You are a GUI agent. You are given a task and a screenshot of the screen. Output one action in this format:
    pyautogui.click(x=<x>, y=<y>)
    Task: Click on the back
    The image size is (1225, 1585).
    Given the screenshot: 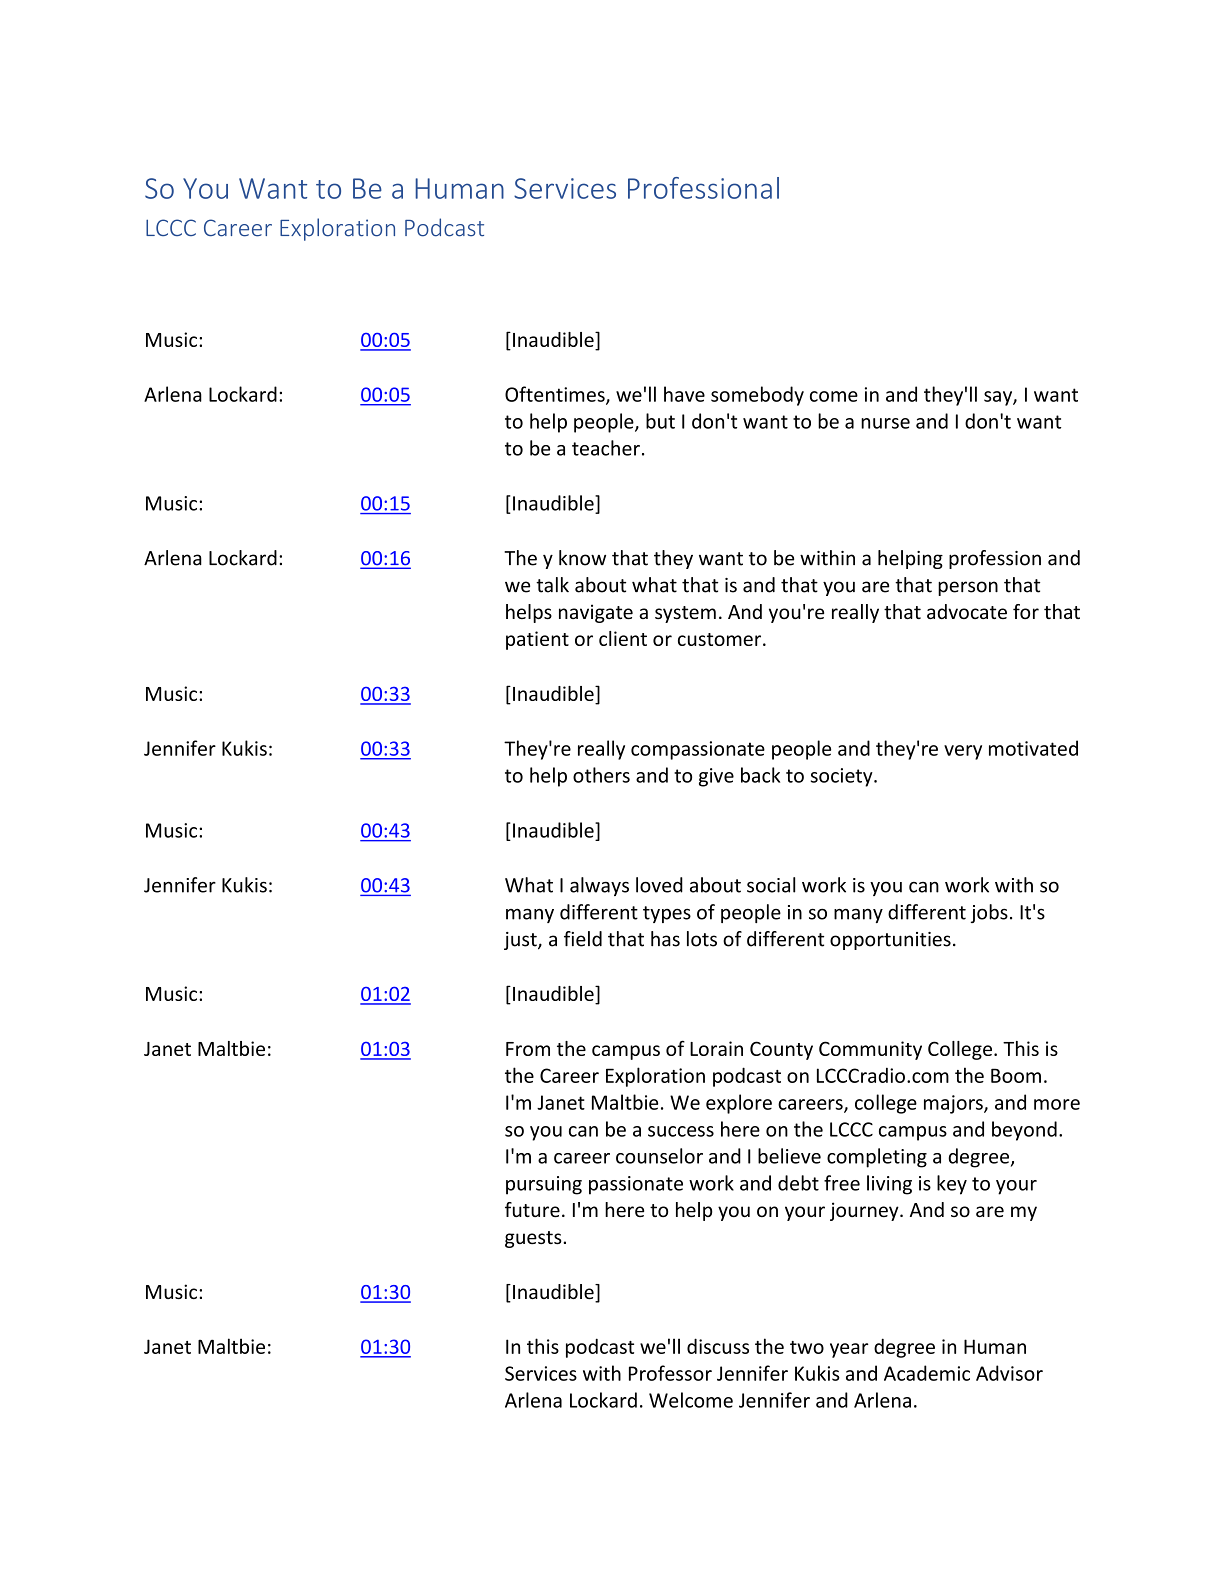 What is the action you would take?
    pyautogui.click(x=760, y=775)
